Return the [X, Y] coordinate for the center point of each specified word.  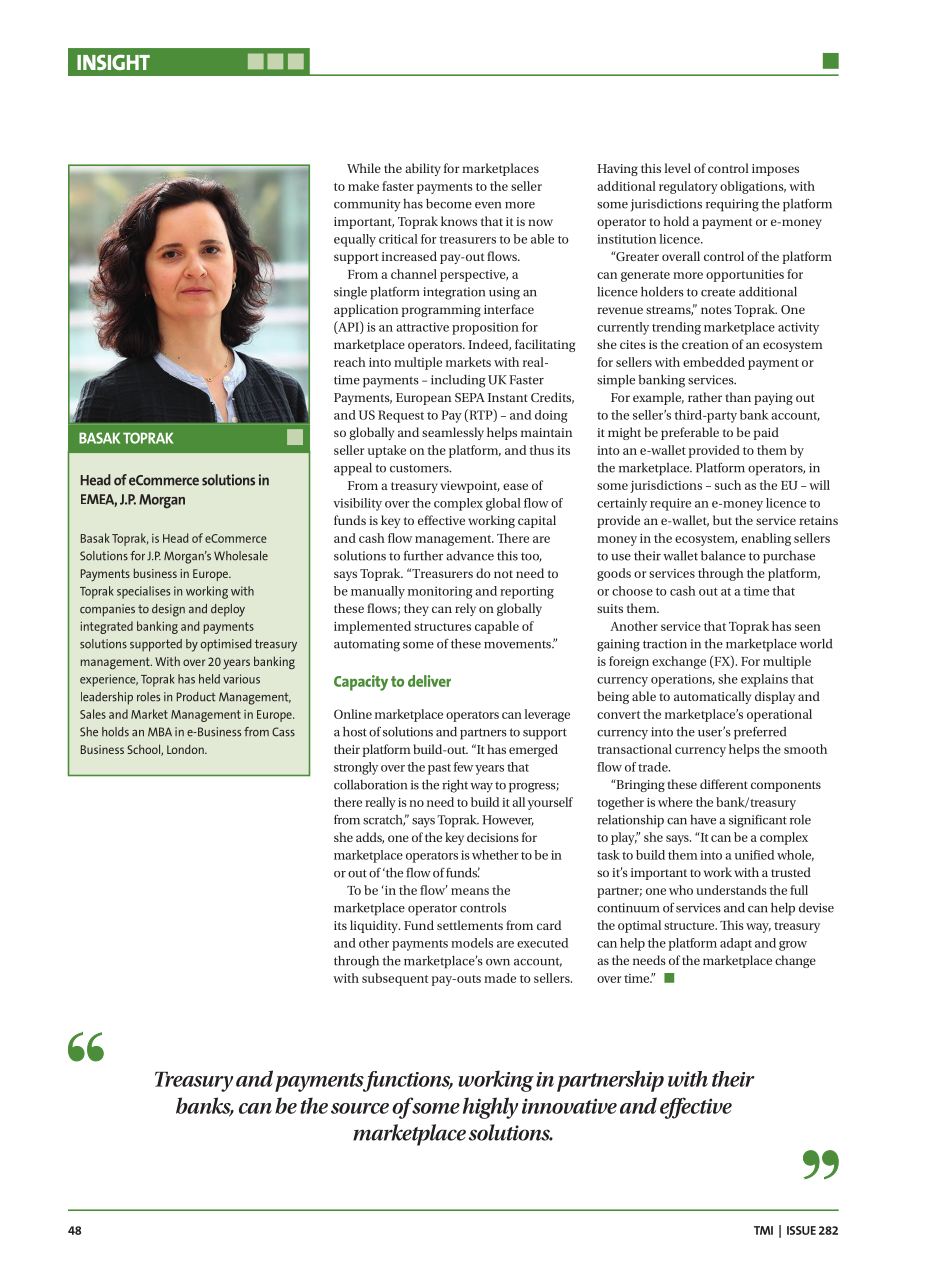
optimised [226, 645]
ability [423, 169]
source [360, 1108]
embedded [714, 362]
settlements [470, 925]
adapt [736, 944]
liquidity [375, 926]
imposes [775, 170]
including [458, 381]
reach [350, 362]
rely [465, 609]
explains [764, 680]
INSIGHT [113, 62]
